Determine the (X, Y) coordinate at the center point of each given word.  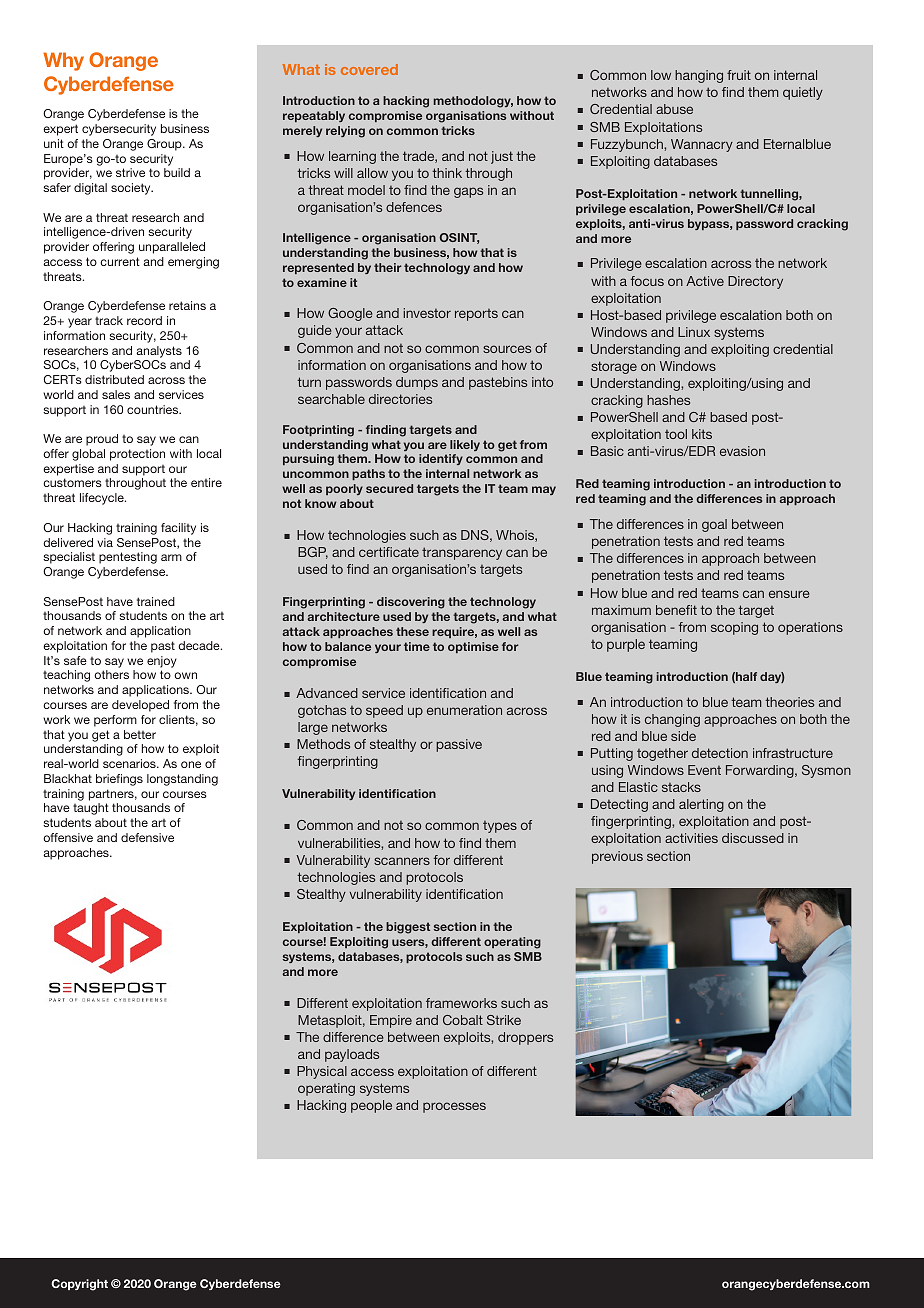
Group (165, 145)
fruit (739, 75)
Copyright (79, 1285)
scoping (734, 628)
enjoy (162, 662)
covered (369, 69)
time (417, 646)
